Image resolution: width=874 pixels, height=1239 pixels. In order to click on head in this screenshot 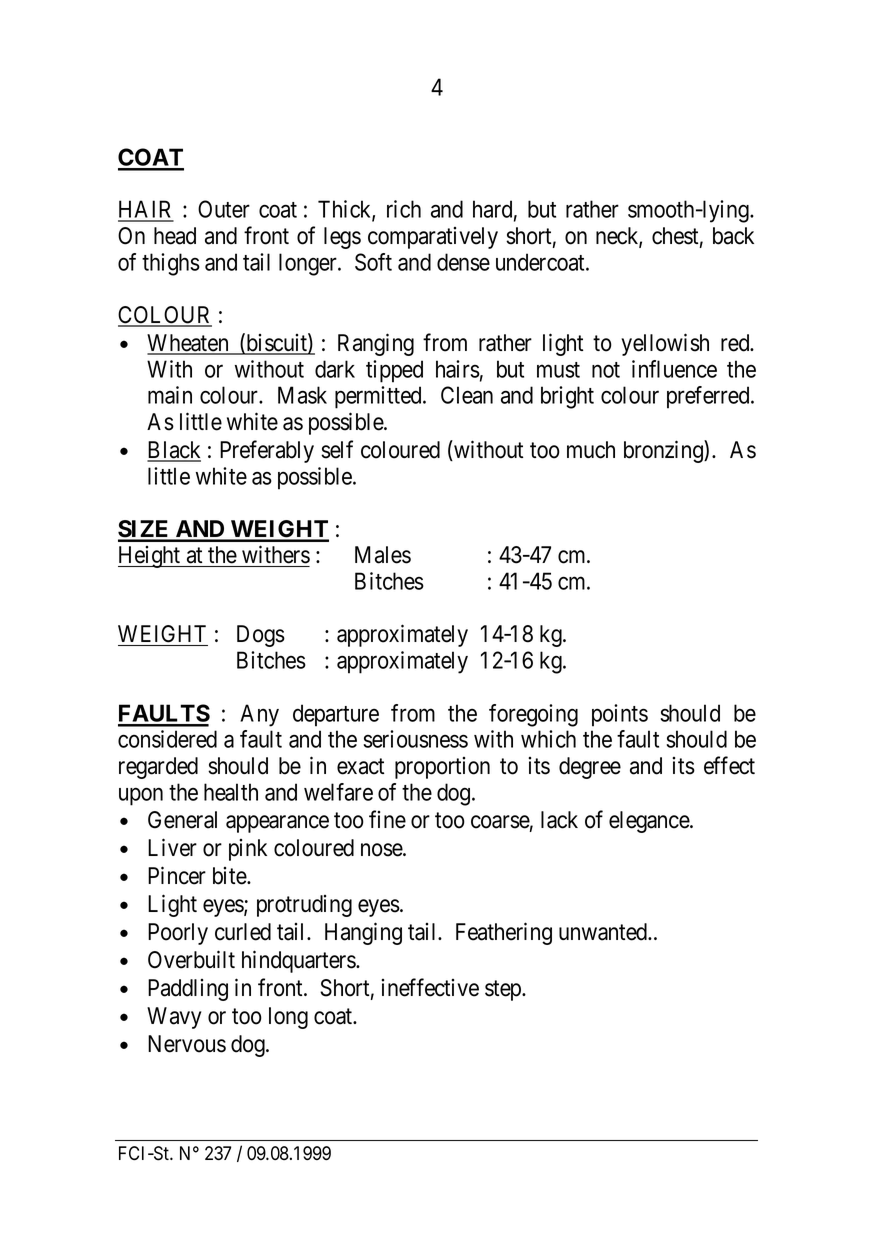, I will do `click(175, 236)`.
